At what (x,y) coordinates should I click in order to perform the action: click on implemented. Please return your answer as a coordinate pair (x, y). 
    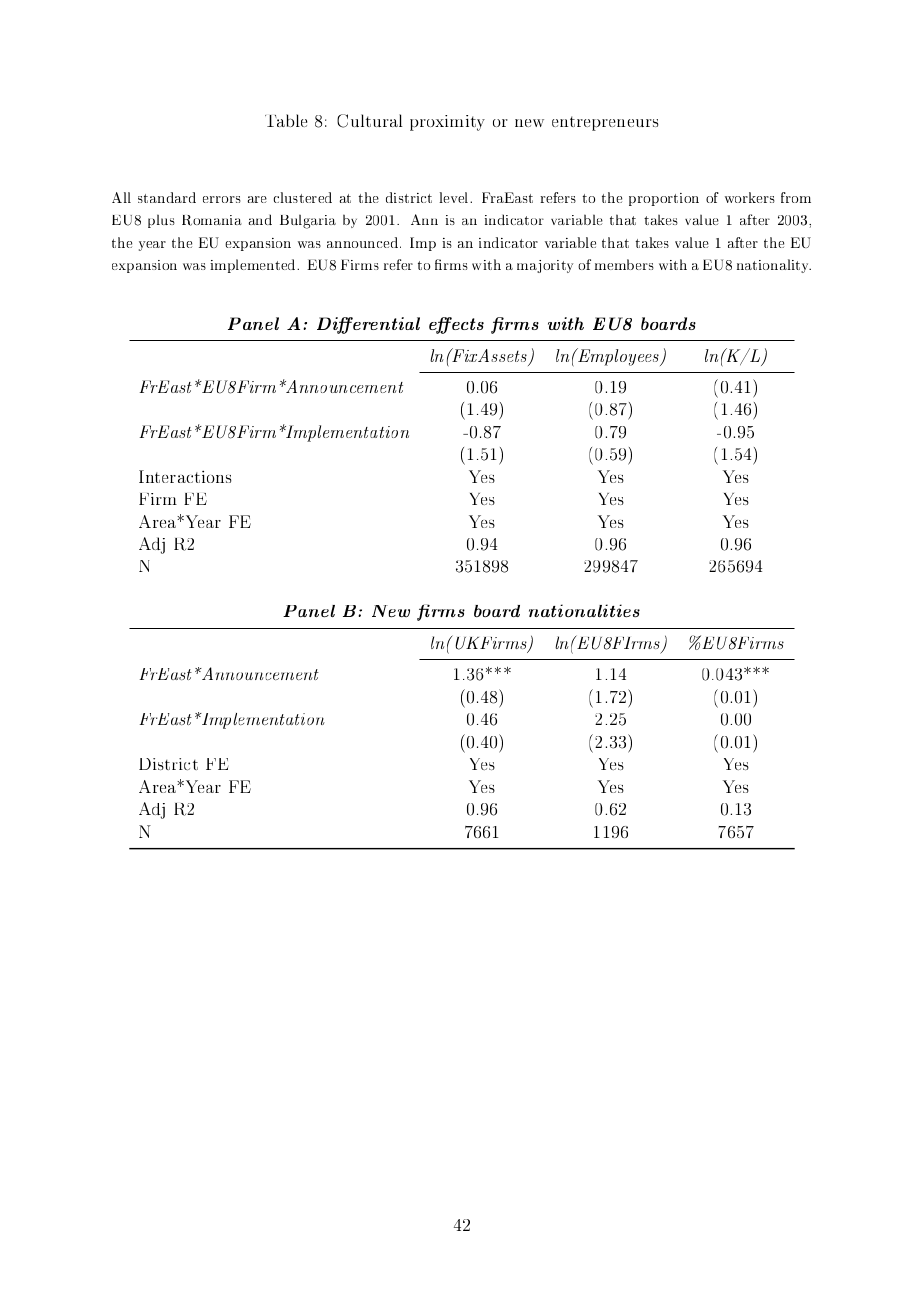
    Looking at the image, I should click on (254, 266).
